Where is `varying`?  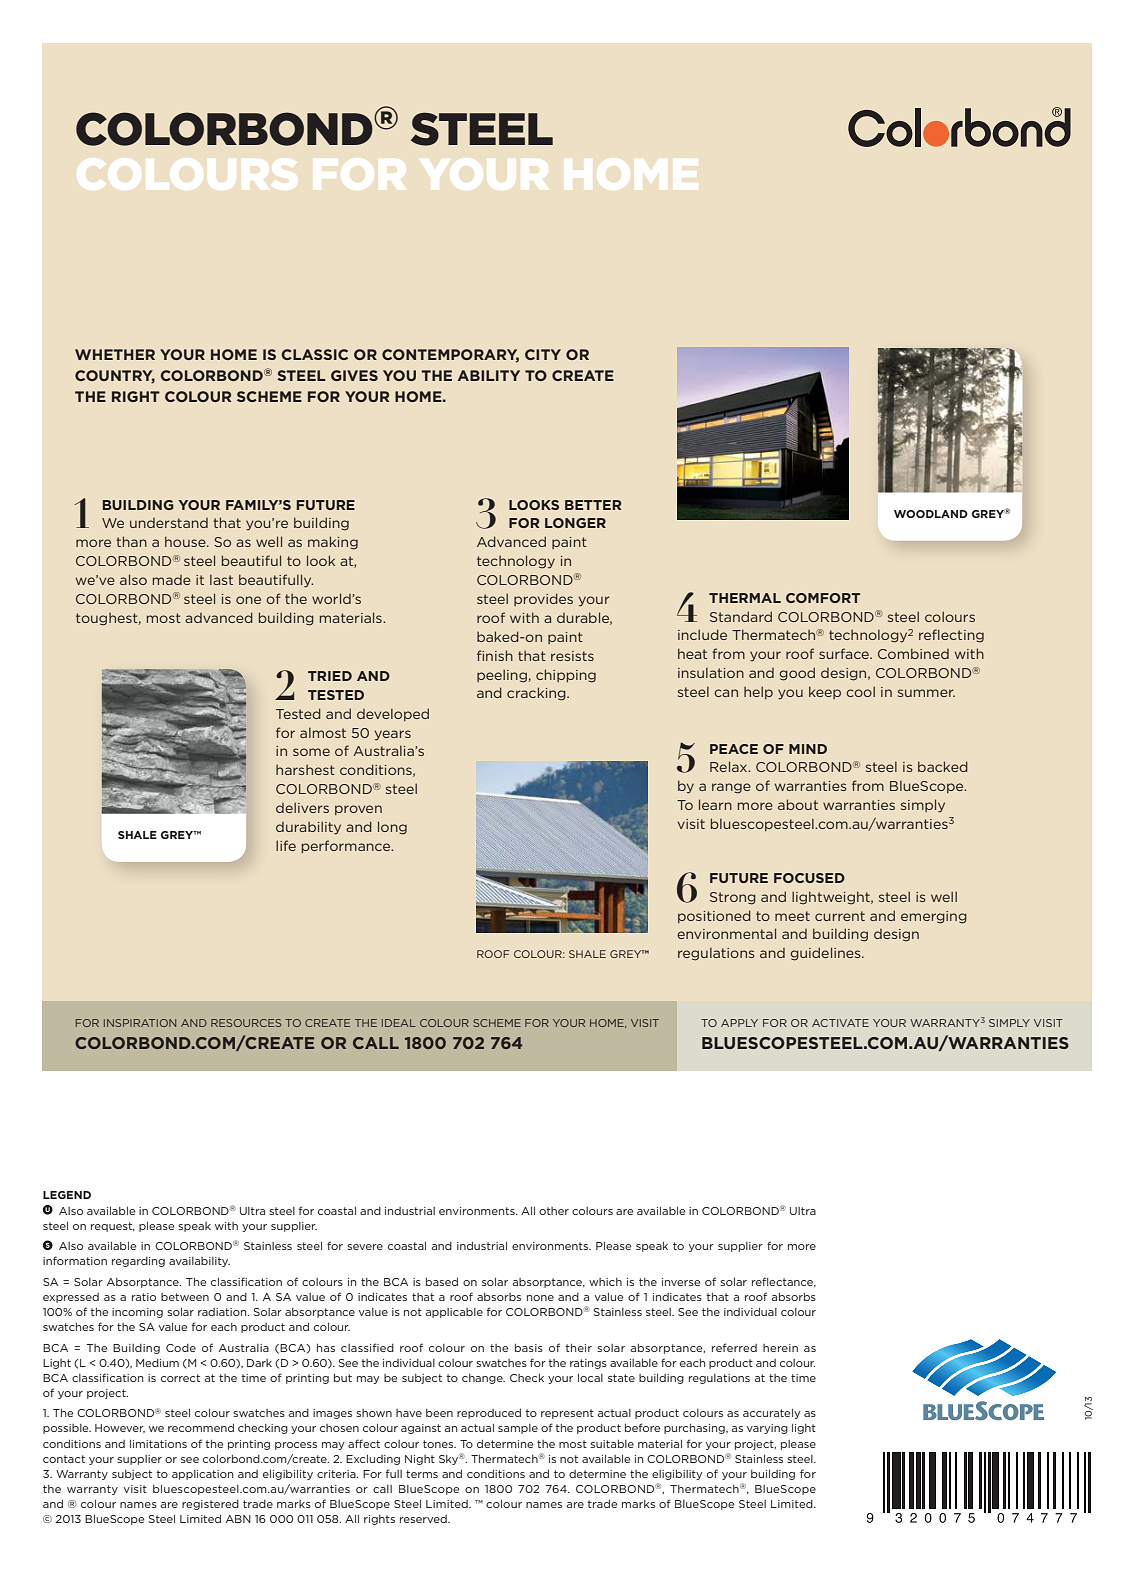 varying is located at coordinates (767, 1429).
